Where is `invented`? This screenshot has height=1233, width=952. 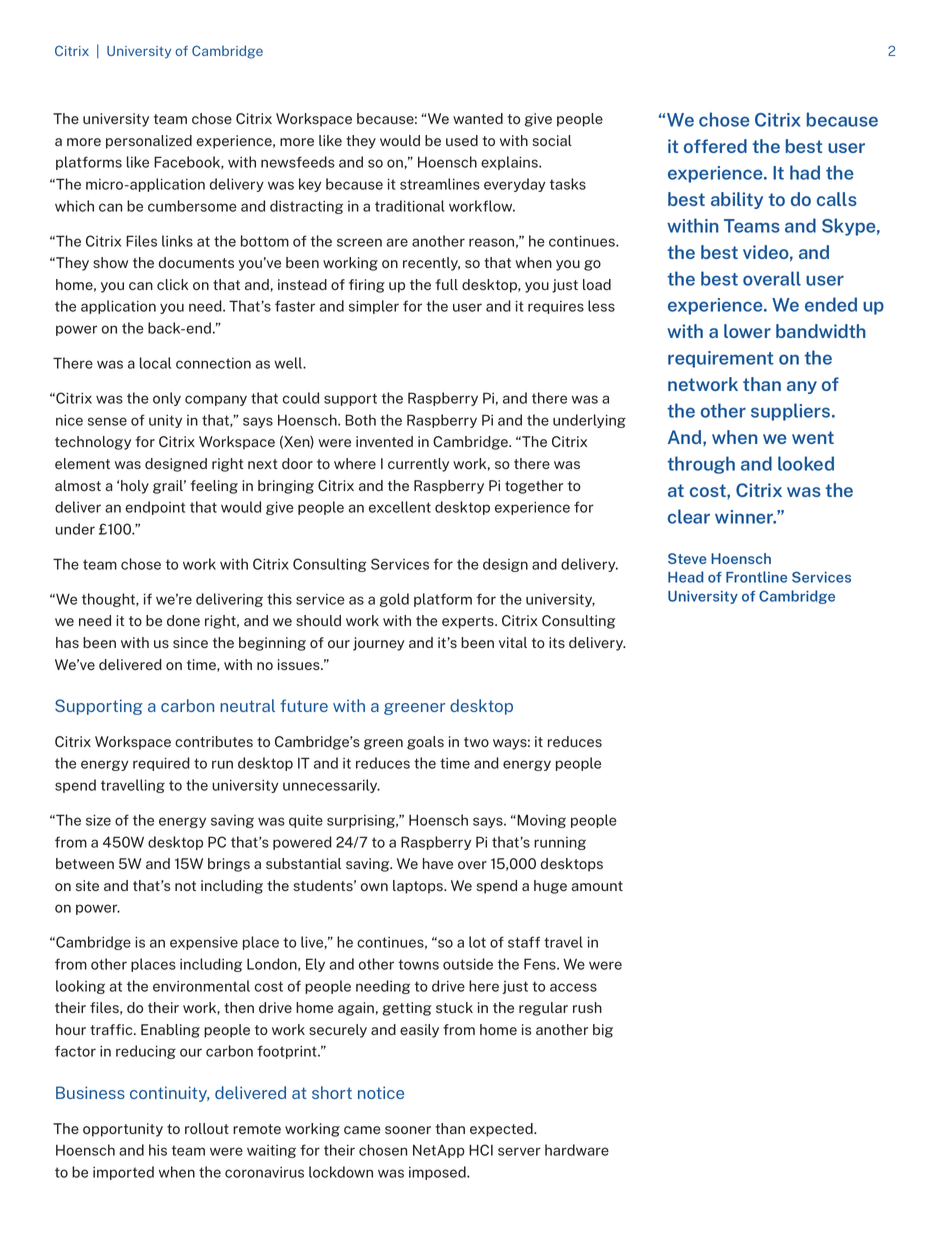 invented is located at coordinates (384, 441).
